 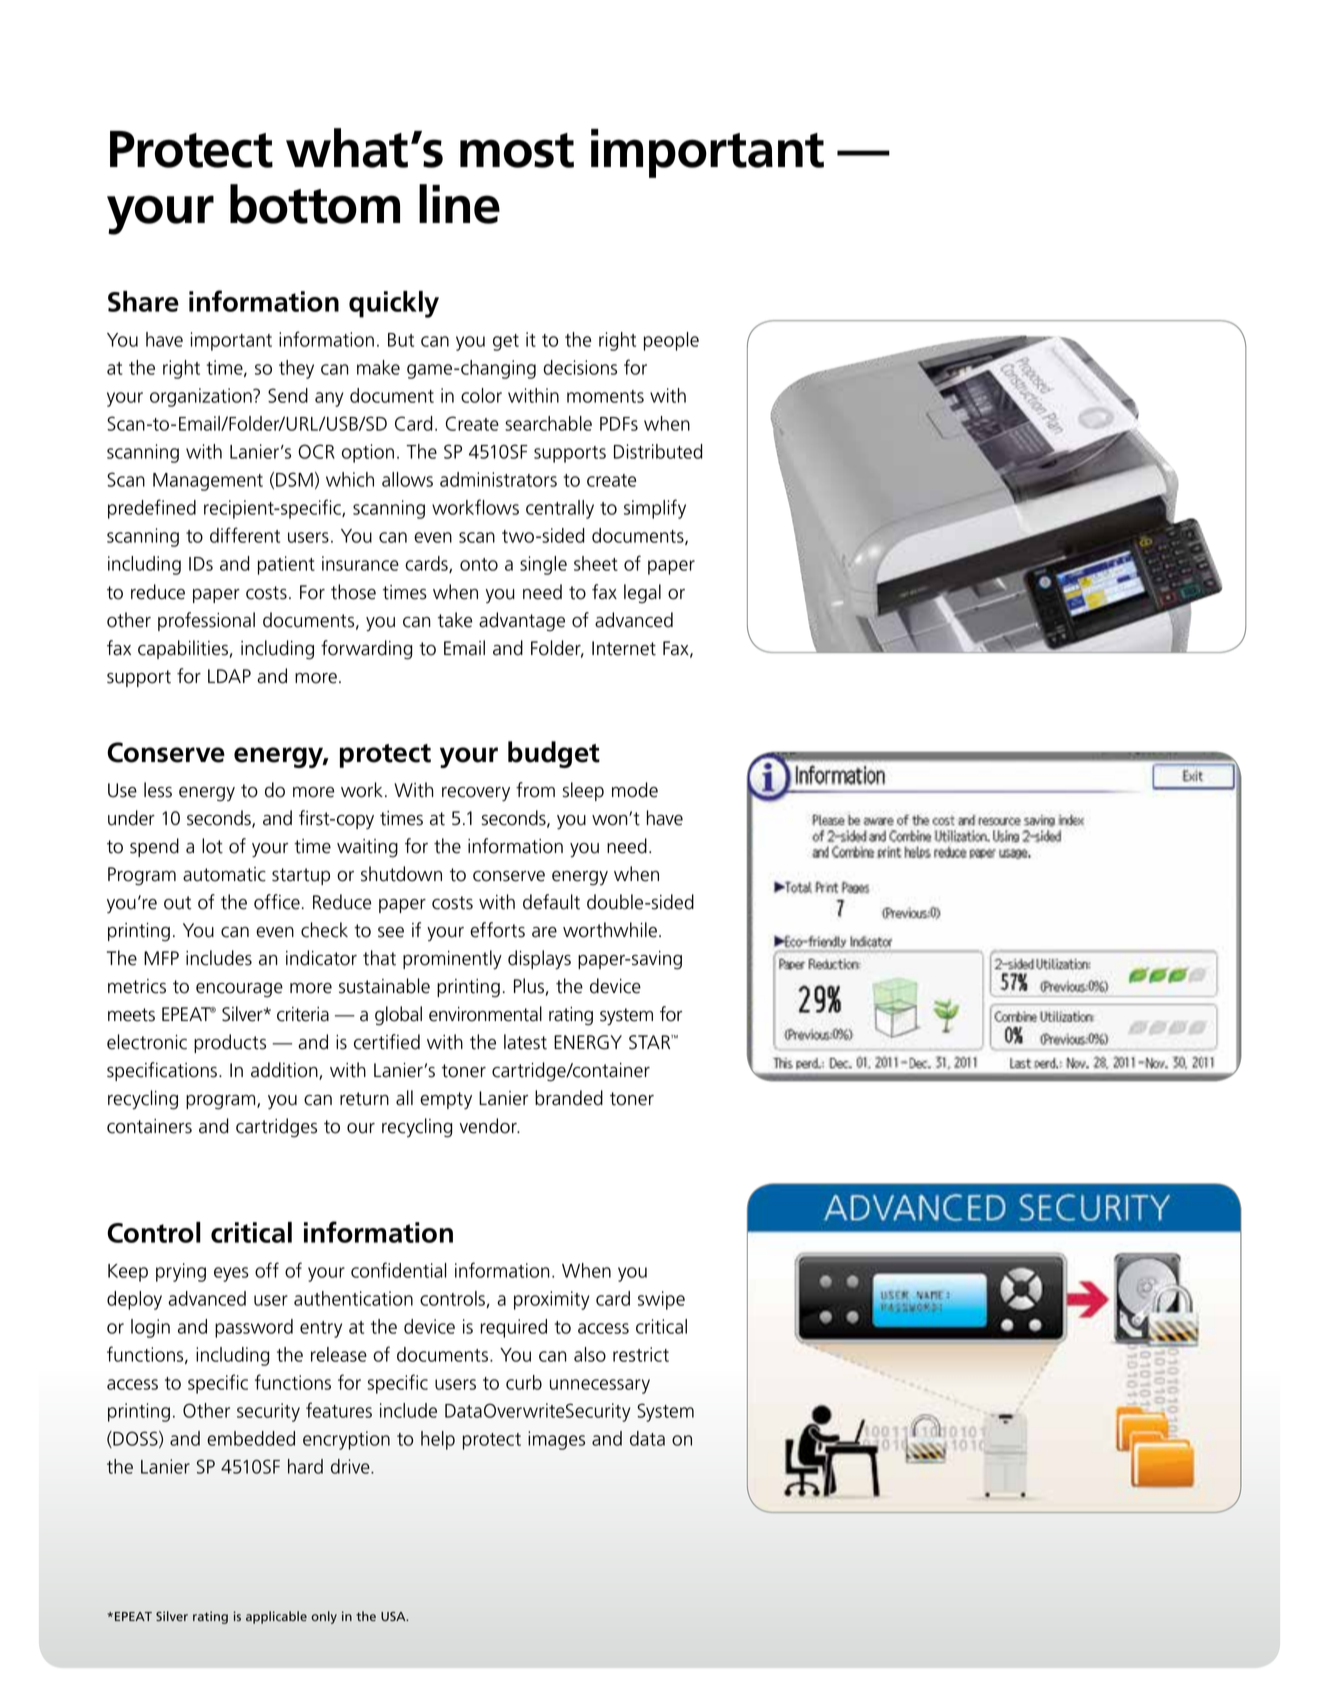 I want to click on out, so click(x=177, y=903).
